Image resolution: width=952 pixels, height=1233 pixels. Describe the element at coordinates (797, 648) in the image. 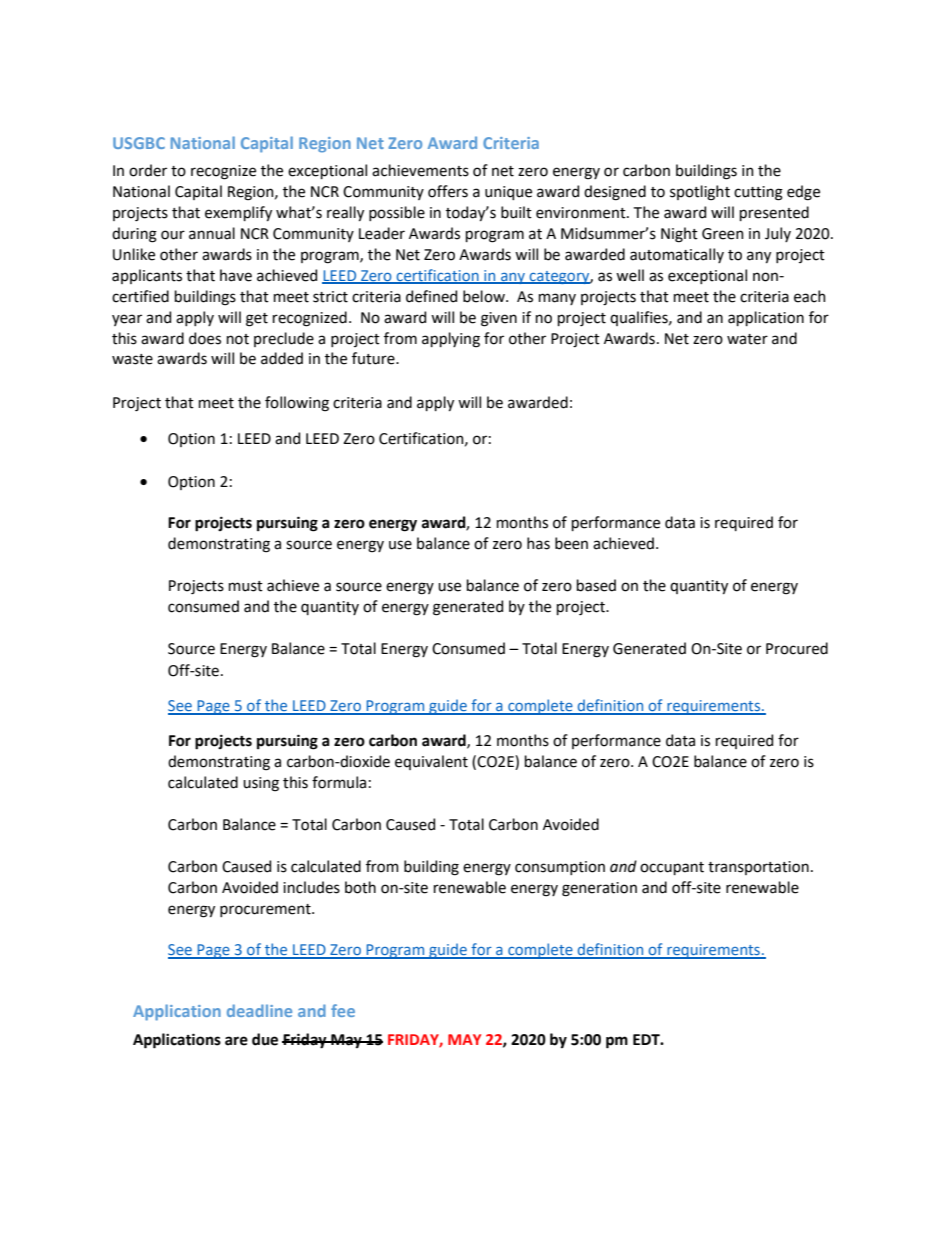

I see `Procured` at that location.
